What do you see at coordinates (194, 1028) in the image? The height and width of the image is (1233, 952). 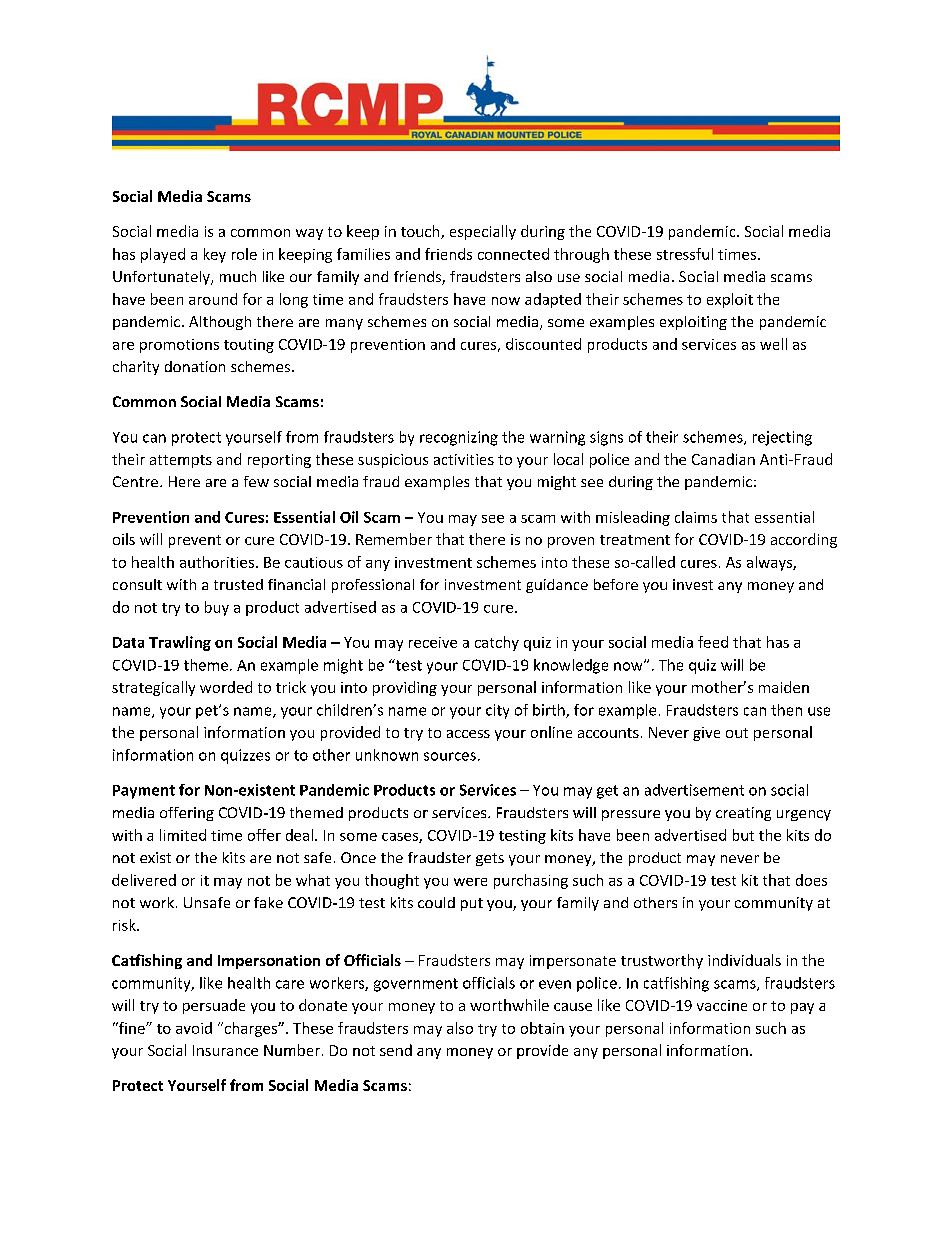 I see `avoid` at bounding box center [194, 1028].
